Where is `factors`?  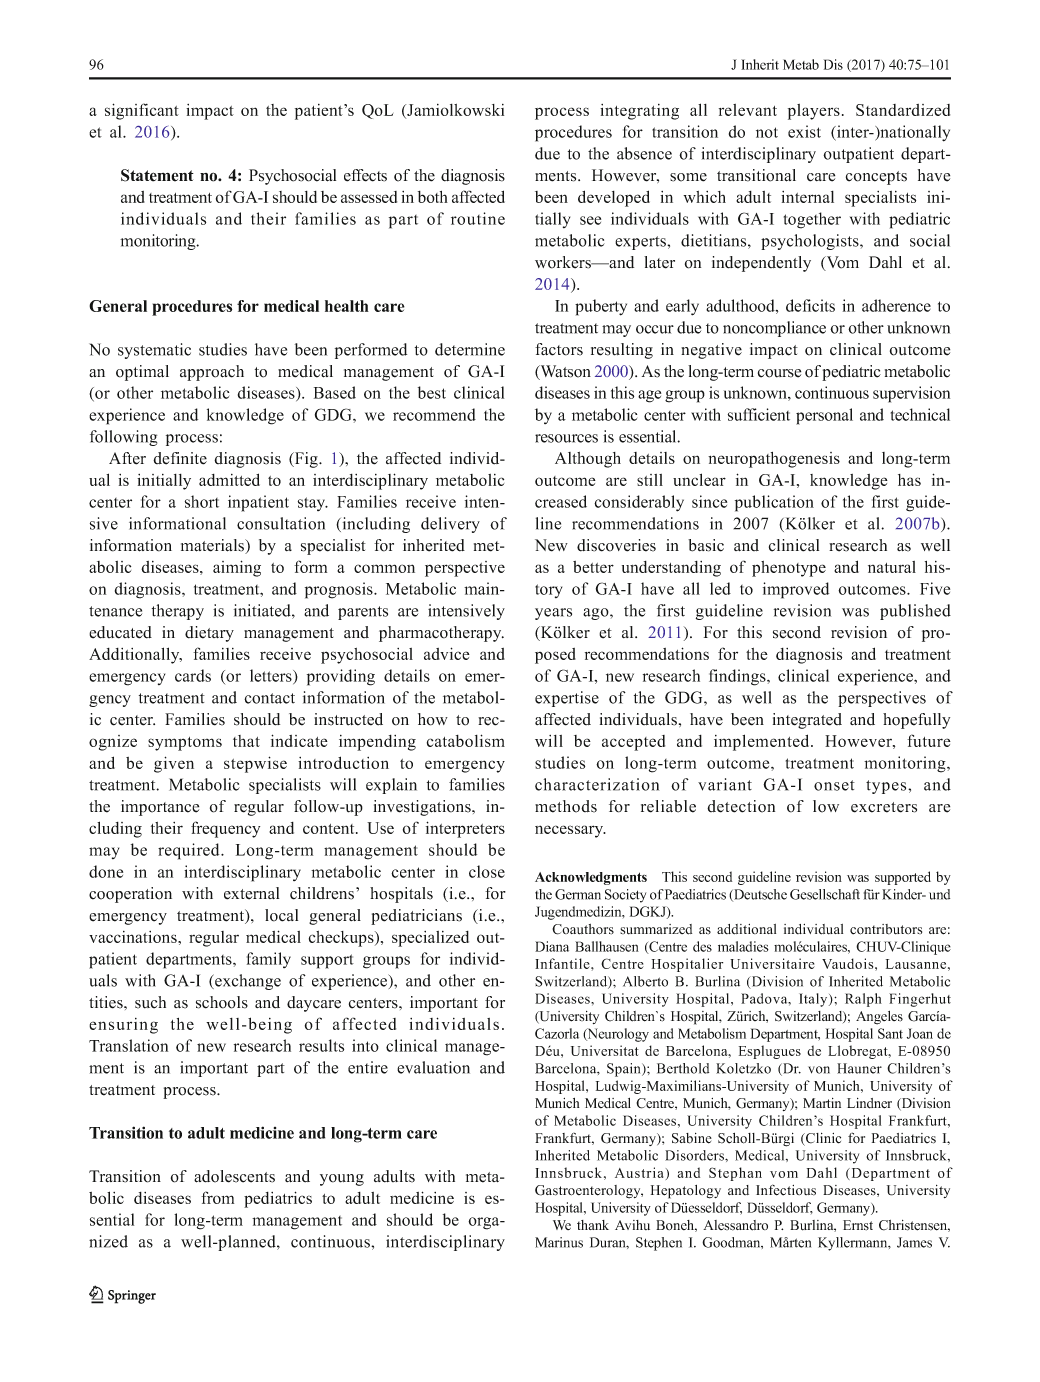
factors is located at coordinates (559, 349).
